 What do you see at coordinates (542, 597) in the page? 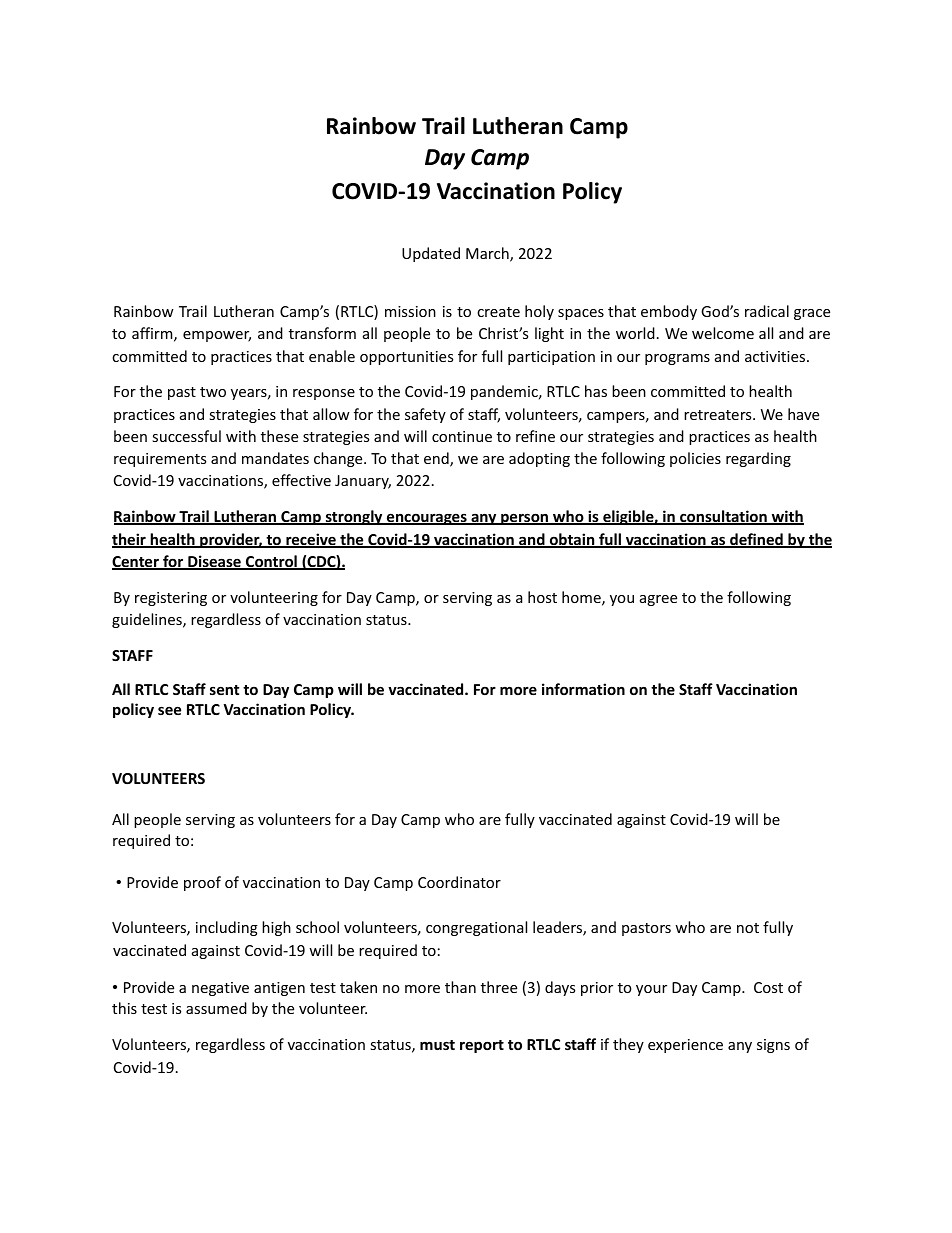
I see `host` at bounding box center [542, 597].
